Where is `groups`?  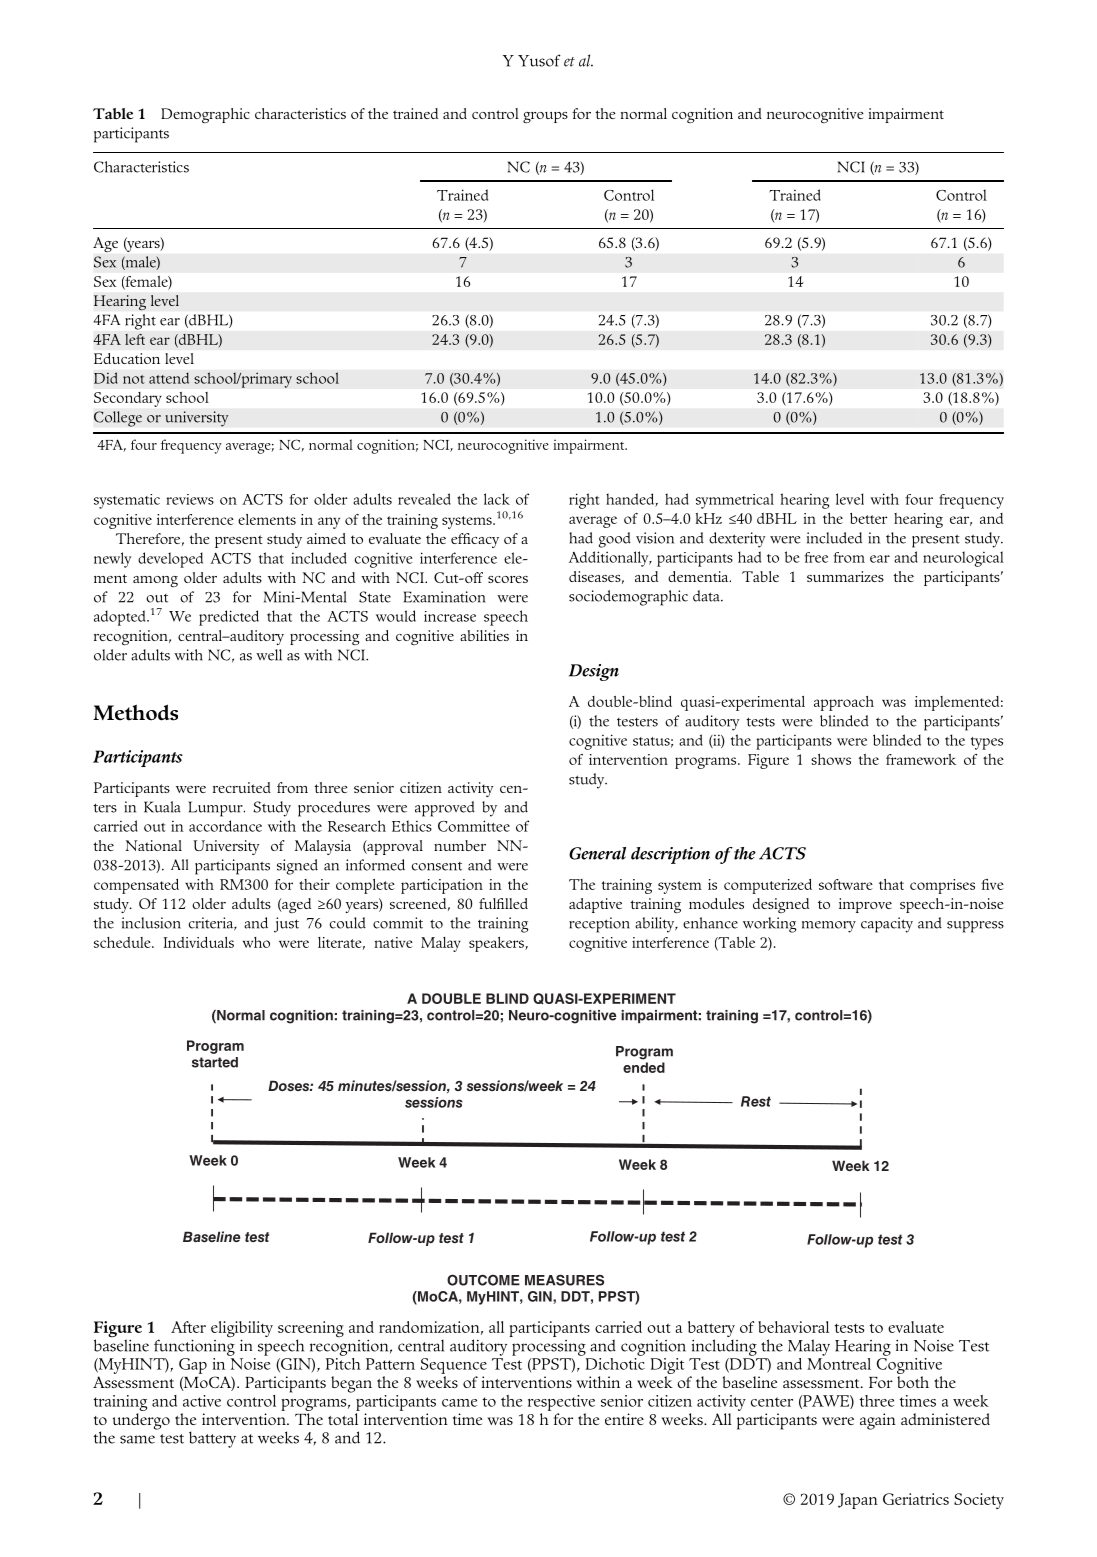 groups is located at coordinates (545, 117).
